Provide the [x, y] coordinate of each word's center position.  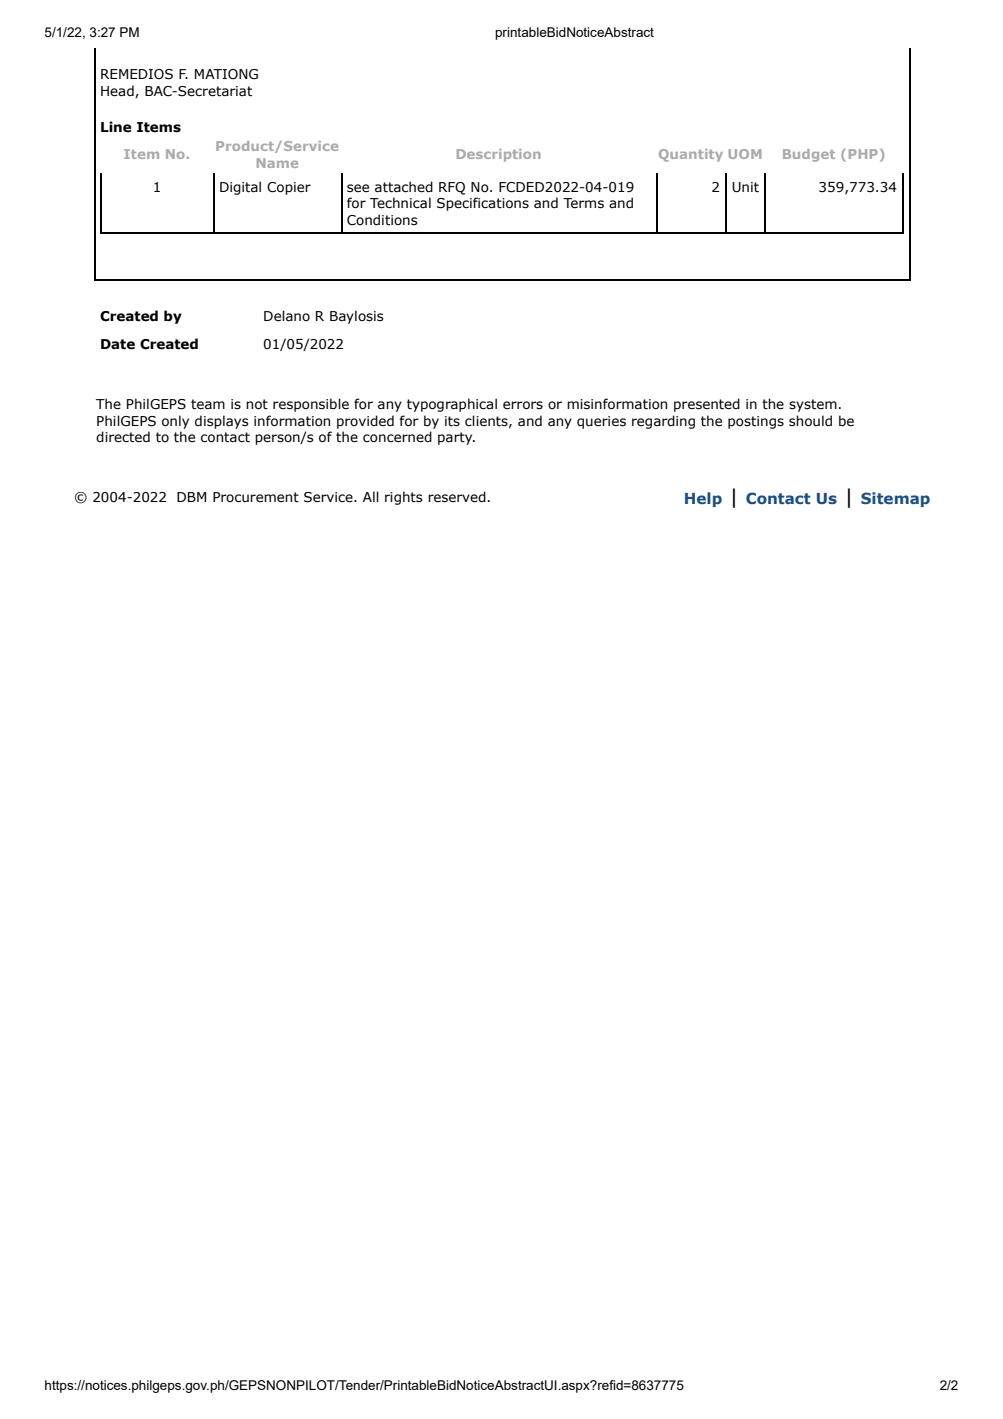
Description [499, 155]
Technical [400, 203]
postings [756, 422]
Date [118, 344]
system [813, 405]
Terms [583, 203]
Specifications [483, 204]
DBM [191, 497]
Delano [287, 315]
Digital [240, 188]
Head [118, 91]
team [208, 404]
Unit [745, 187]
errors [523, 405]
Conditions [382, 220]
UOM [744, 154]
